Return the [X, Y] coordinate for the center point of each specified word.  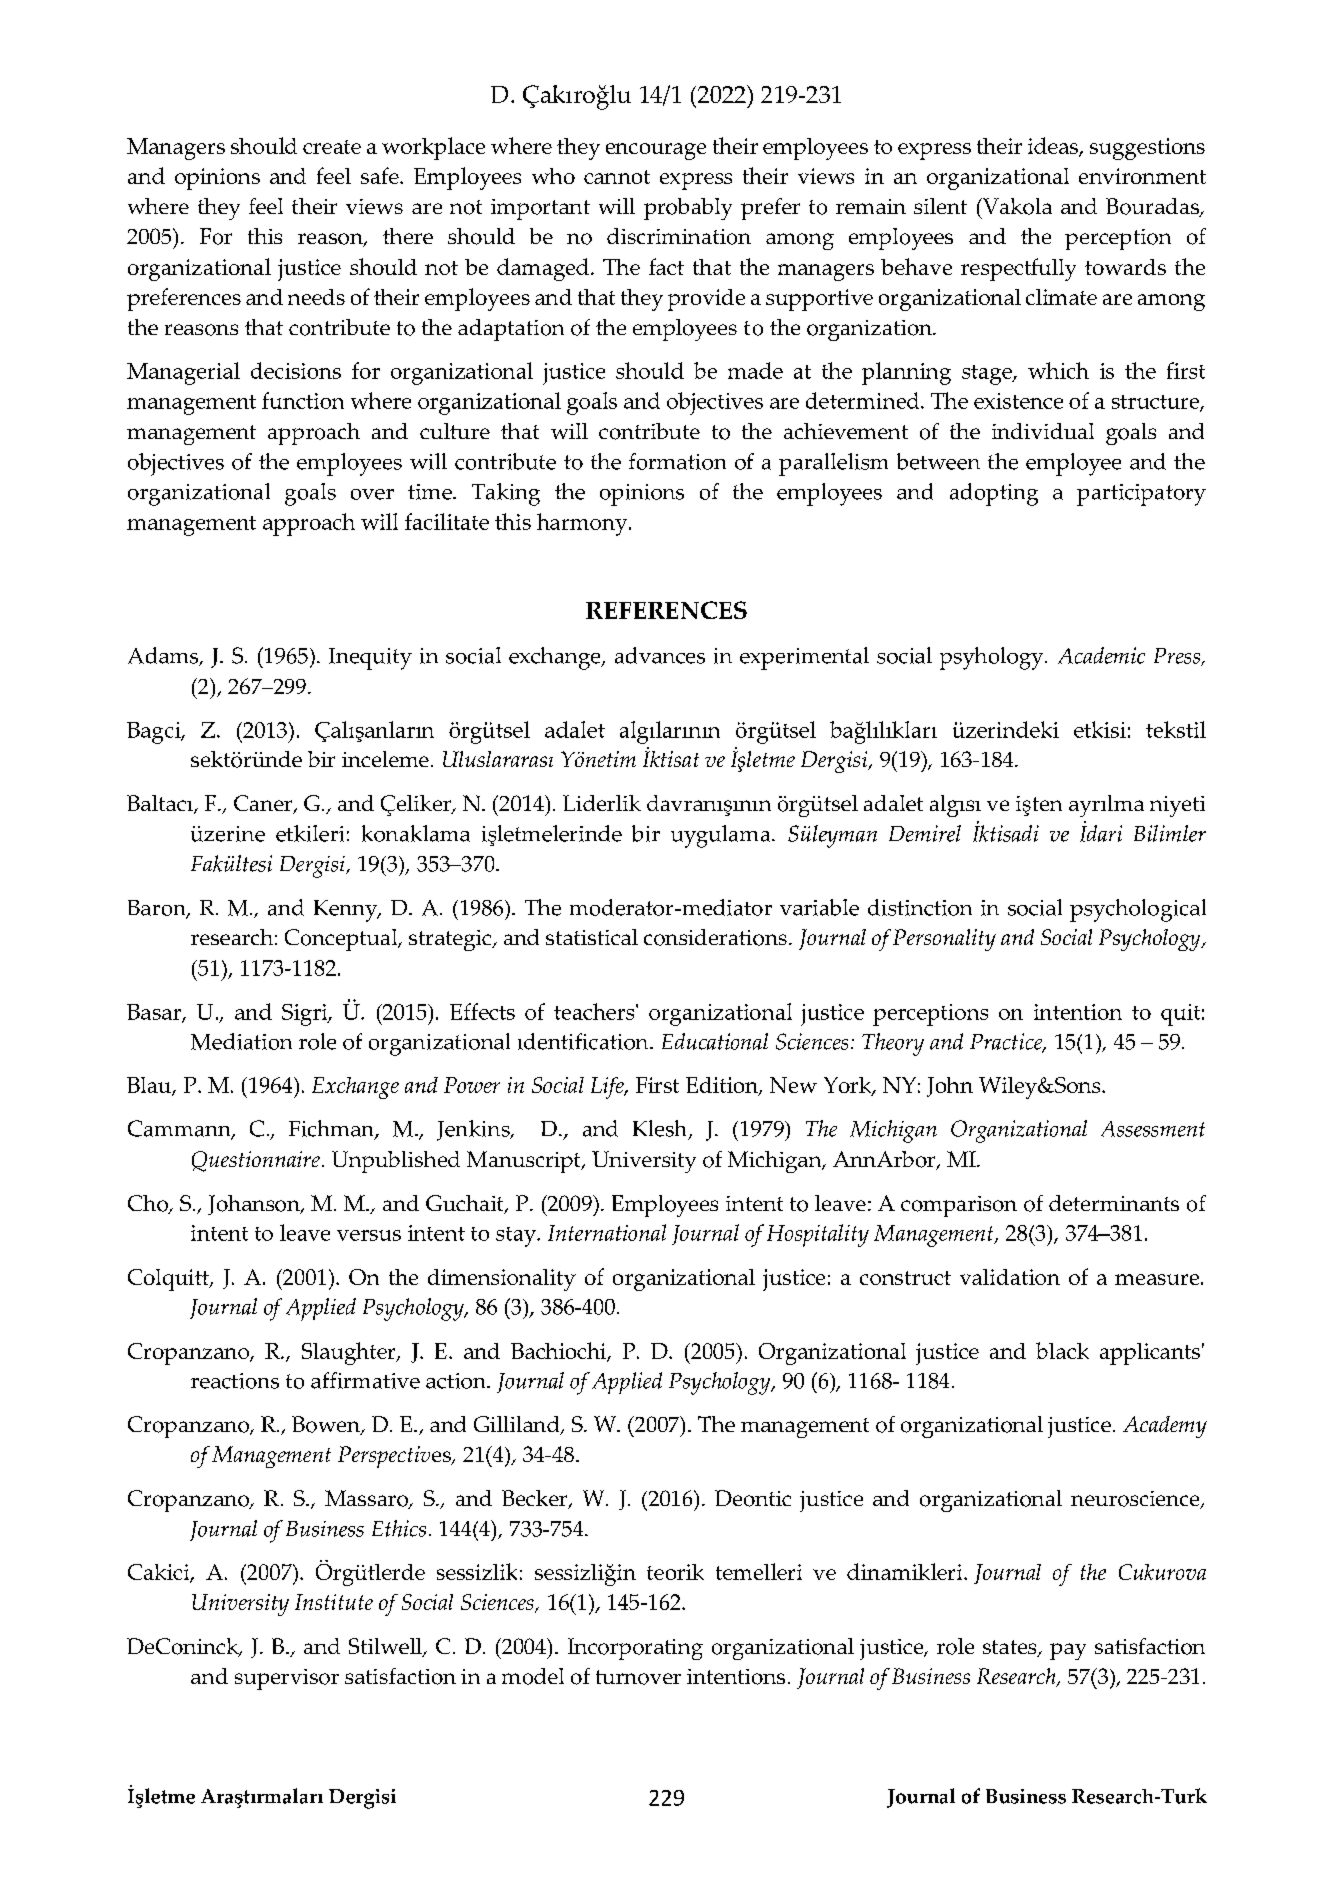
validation [1010, 1277]
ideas [1054, 147]
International [607, 1232]
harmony [583, 524]
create [332, 147]
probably [688, 209]
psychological [1138, 910]
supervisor [287, 1679]
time [431, 492]
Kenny [347, 911]
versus [369, 1235]
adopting [994, 494]
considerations [715, 937]
